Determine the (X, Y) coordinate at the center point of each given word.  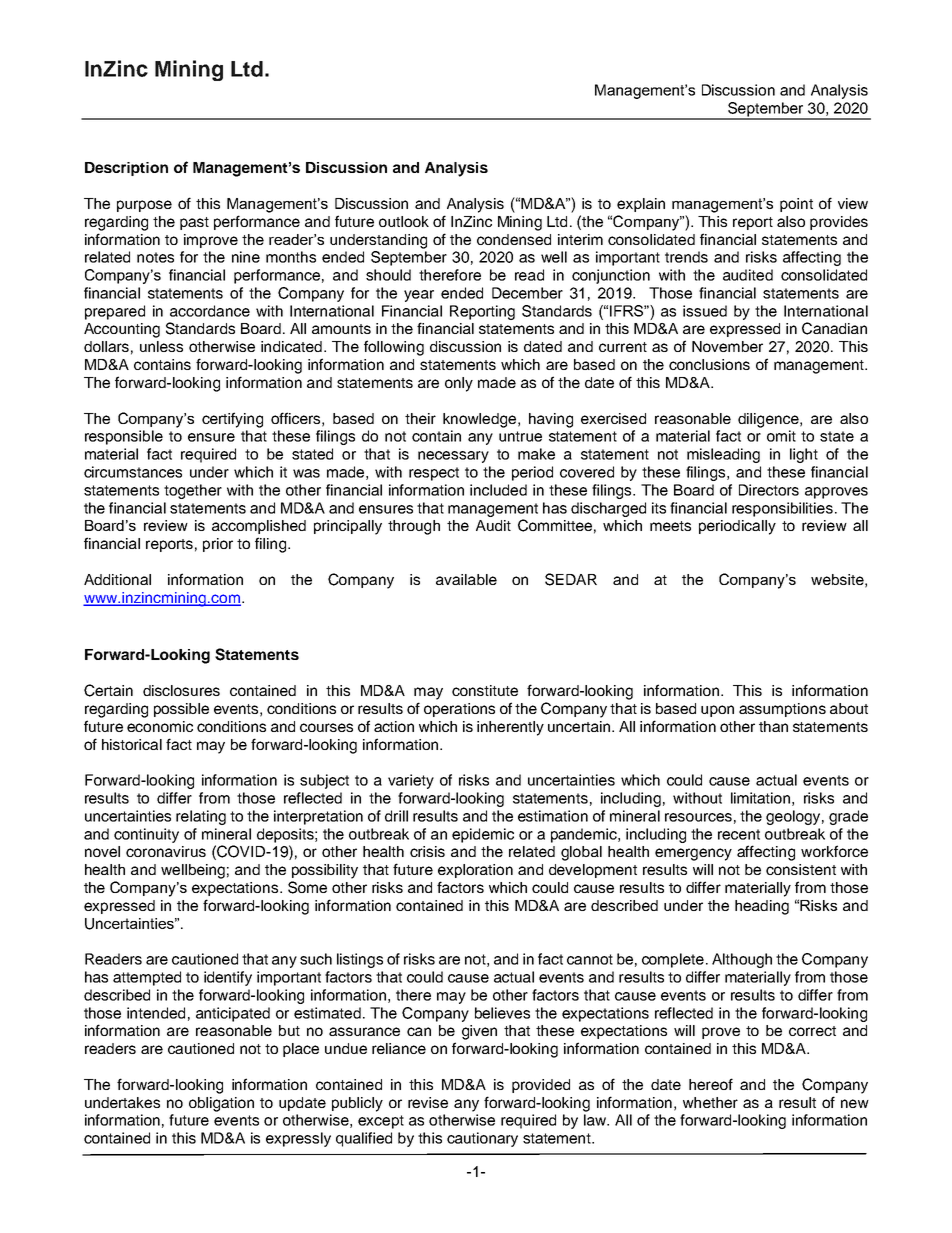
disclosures (181, 690)
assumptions (782, 710)
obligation (221, 1104)
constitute (485, 690)
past (194, 223)
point (796, 205)
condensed (514, 239)
